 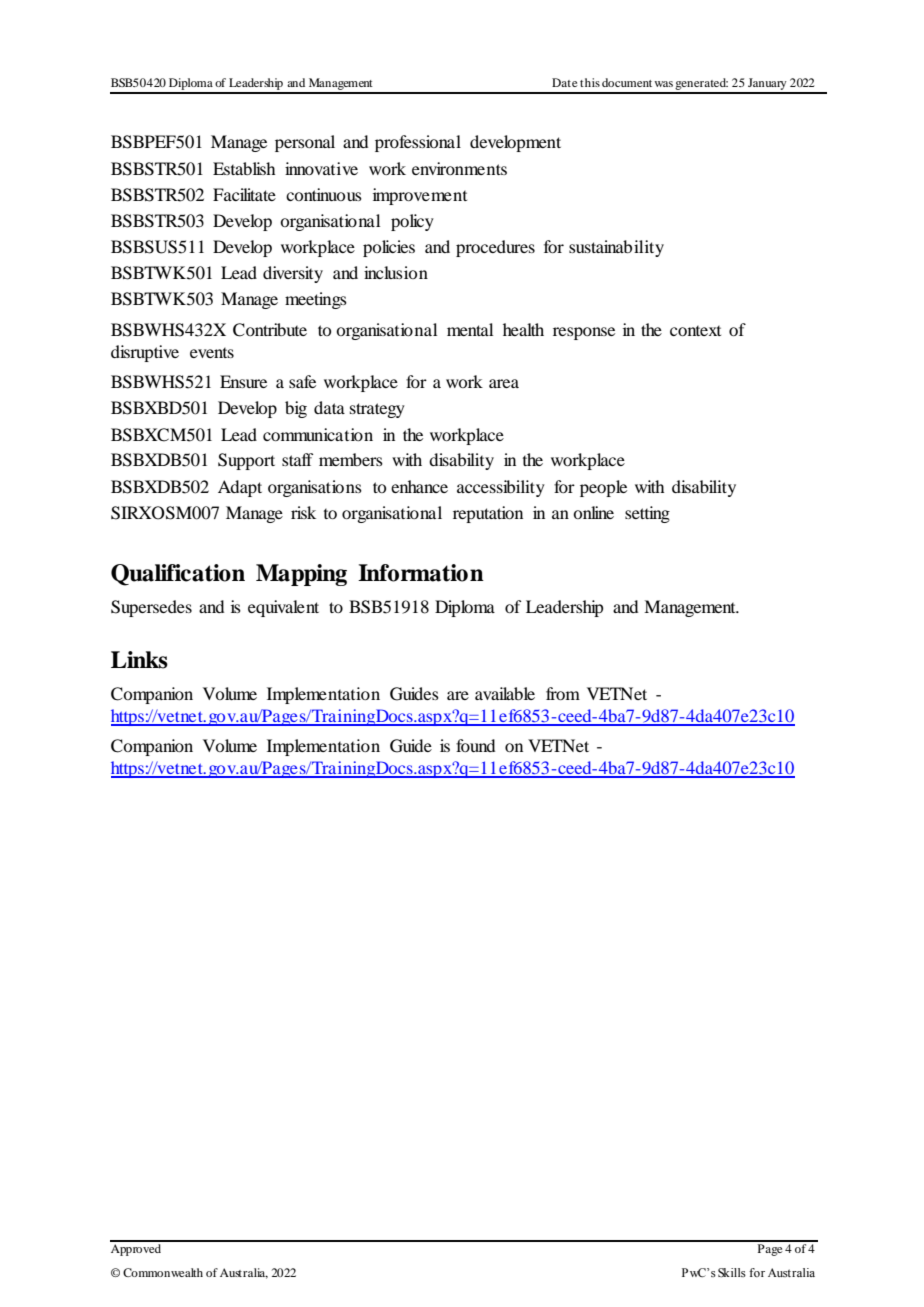 What do you see at coordinates (505, 693) in the page?
I see `available` at bounding box center [505, 693].
